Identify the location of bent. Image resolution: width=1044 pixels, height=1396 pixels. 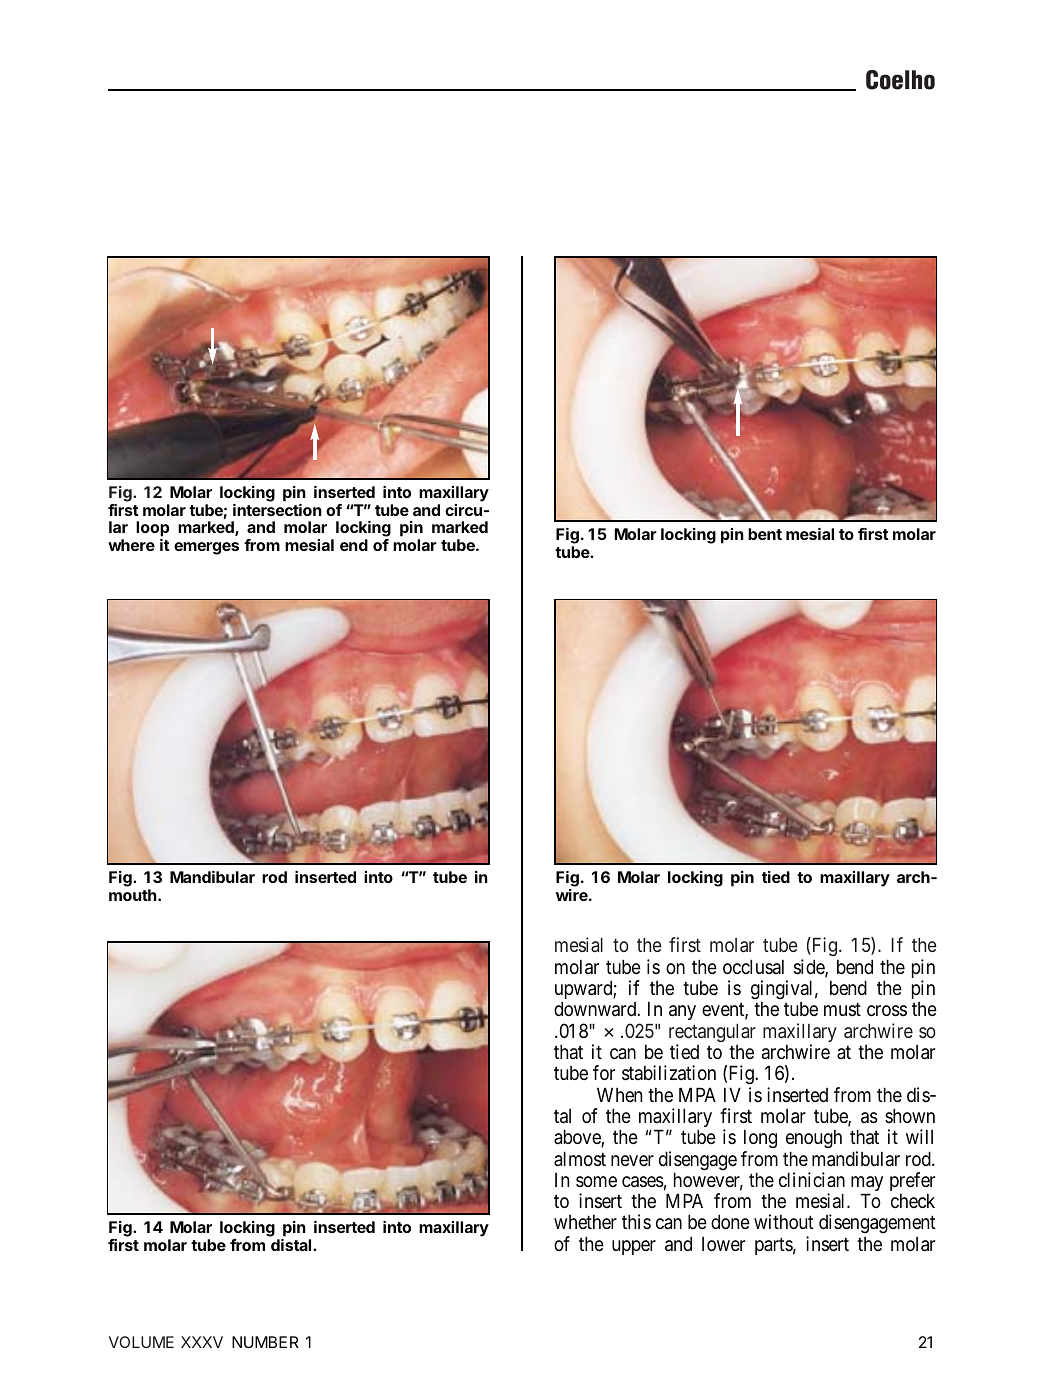
(765, 534).
